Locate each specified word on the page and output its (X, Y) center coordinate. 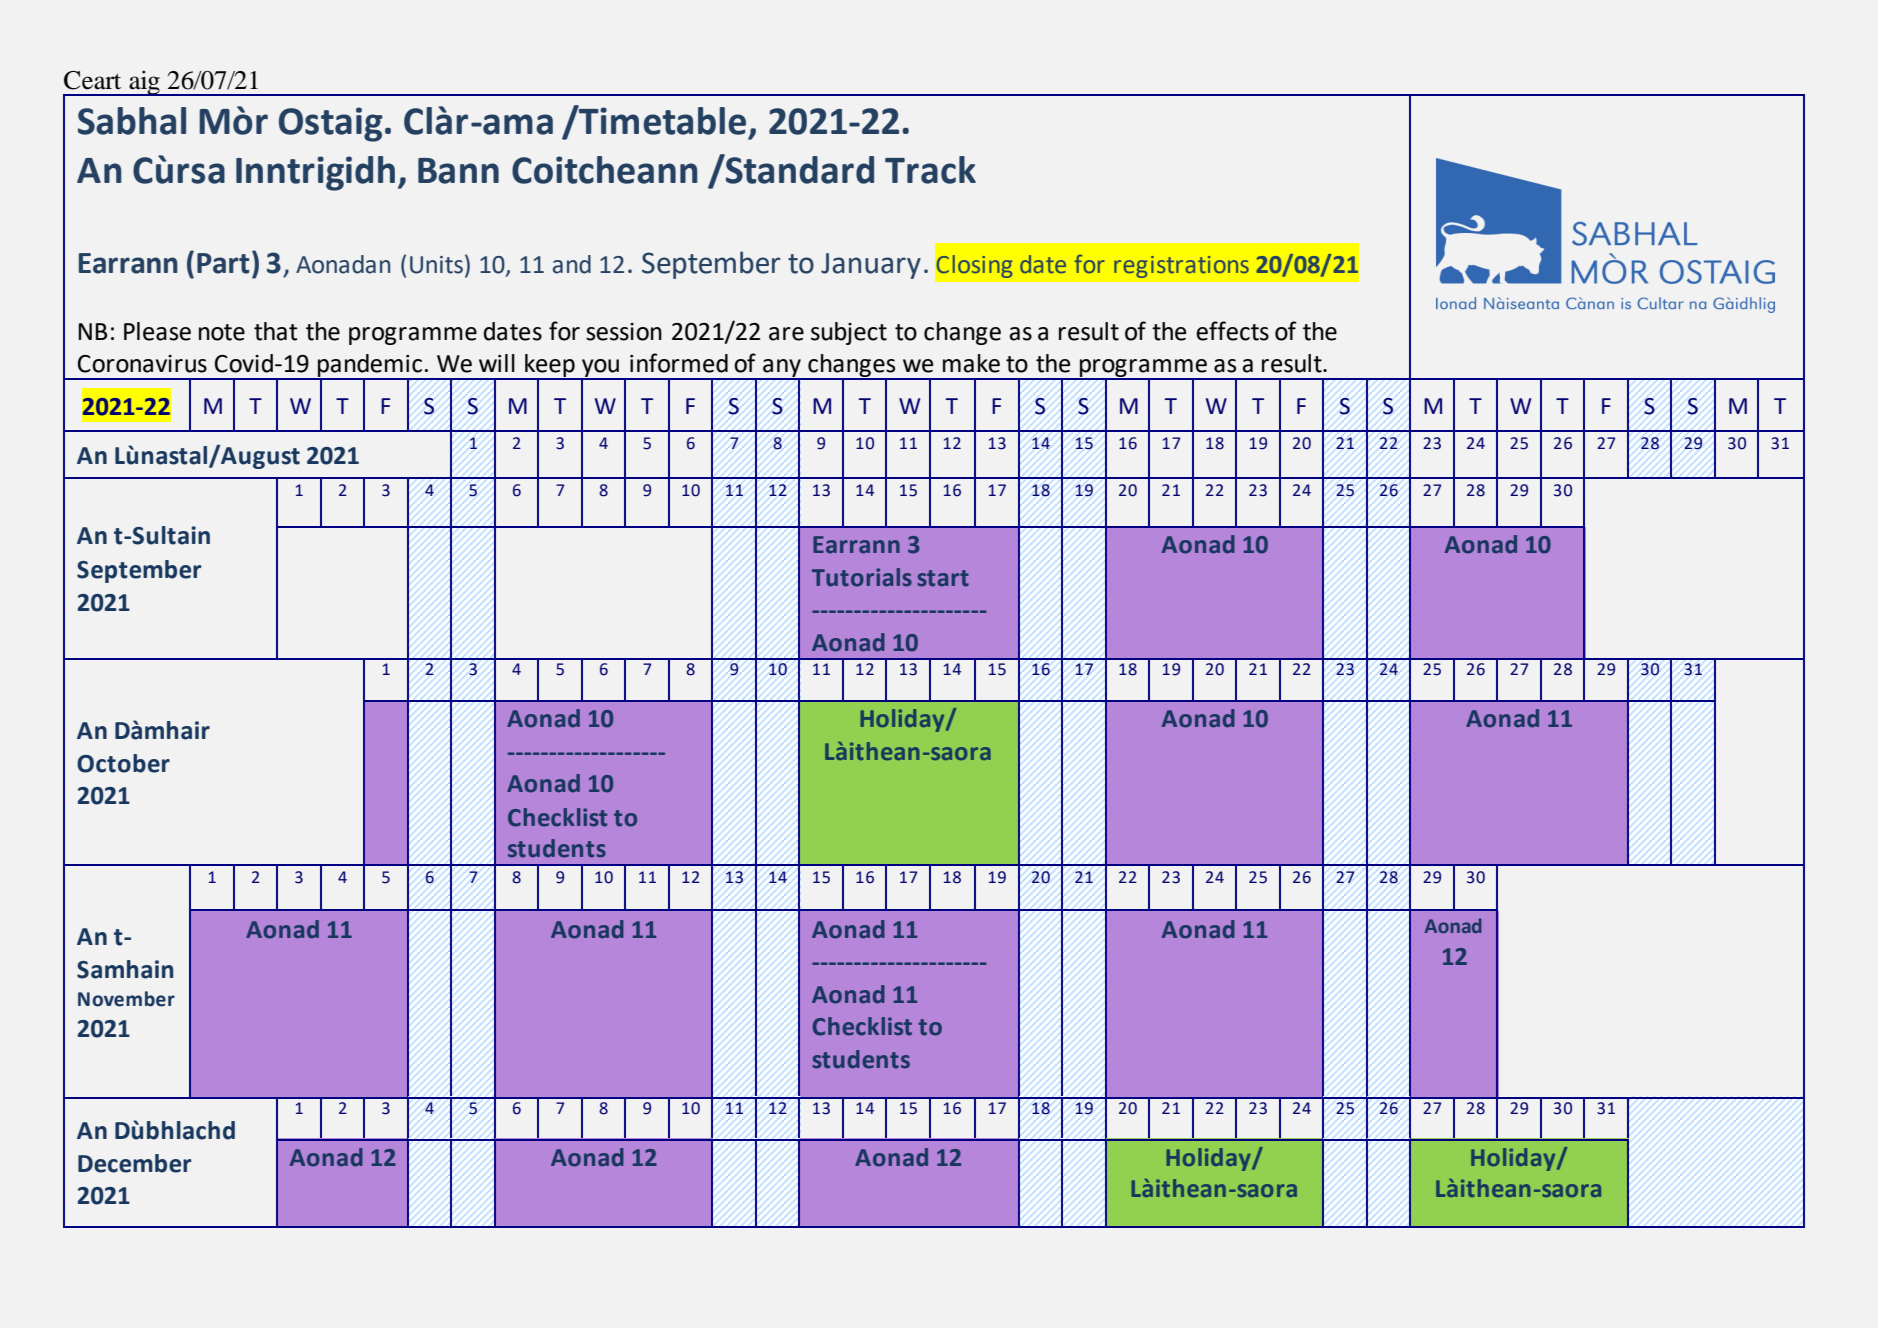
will (497, 363)
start (943, 578)
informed (679, 363)
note (222, 332)
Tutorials (862, 577)
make (971, 363)
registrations (1181, 267)
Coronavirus (142, 364)
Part (223, 263)
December (134, 1163)
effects (1232, 331)
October (123, 763)
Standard (799, 169)
